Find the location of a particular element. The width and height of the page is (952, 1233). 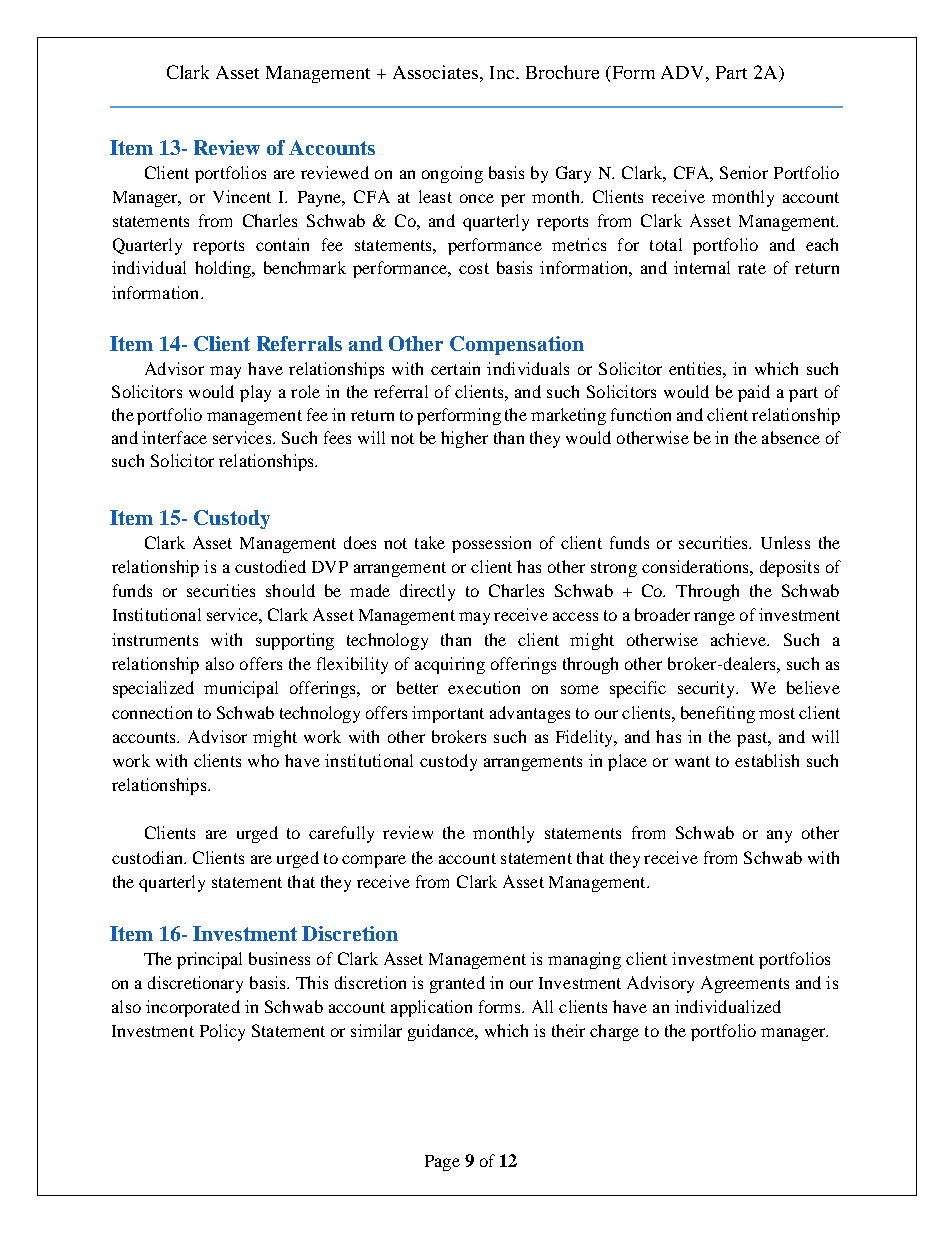

play is located at coordinates (255, 393).
